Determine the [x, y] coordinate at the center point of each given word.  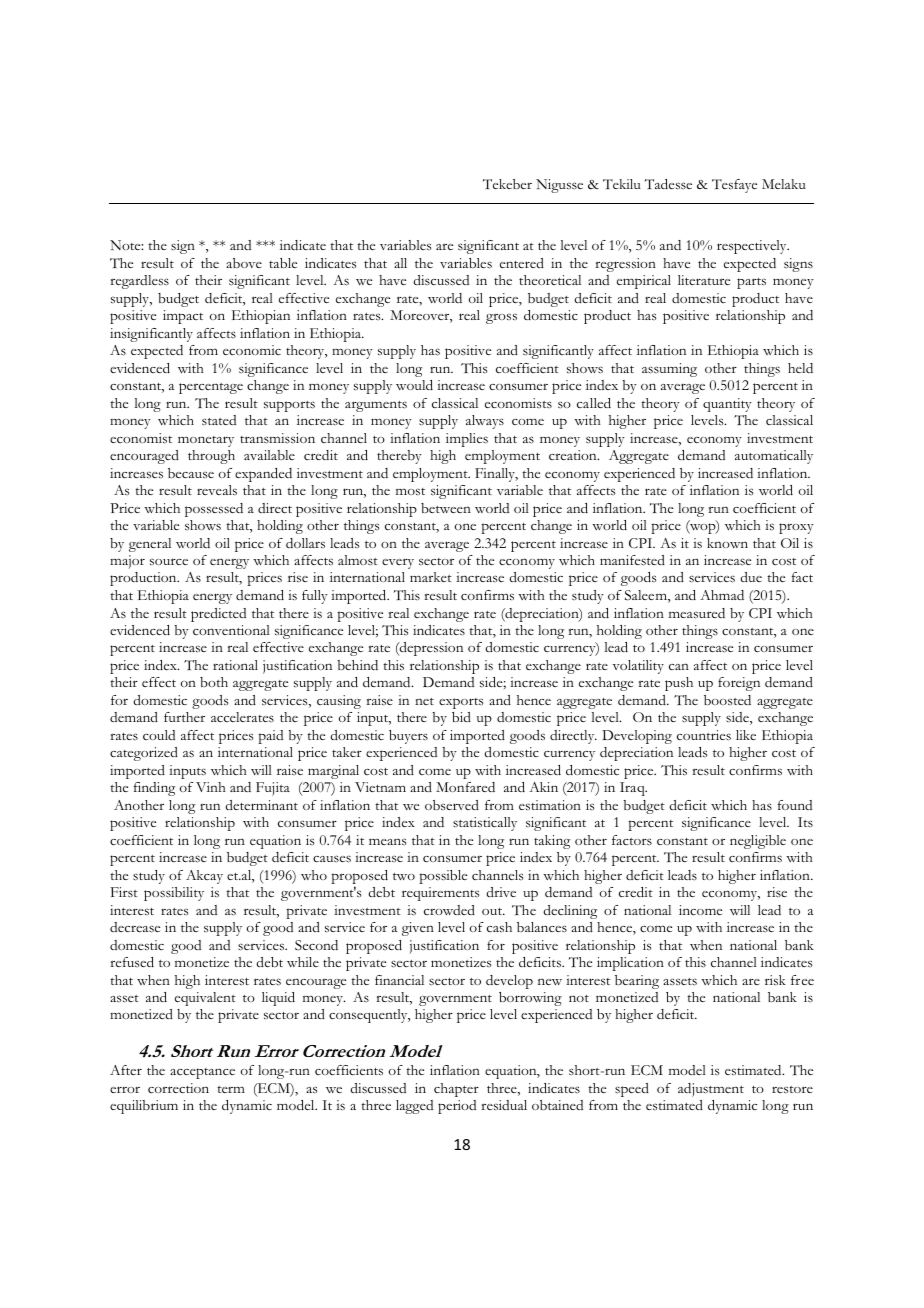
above [244, 263]
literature [704, 280]
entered [522, 263]
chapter [456, 1090]
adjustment [711, 1090]
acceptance [202, 1073]
